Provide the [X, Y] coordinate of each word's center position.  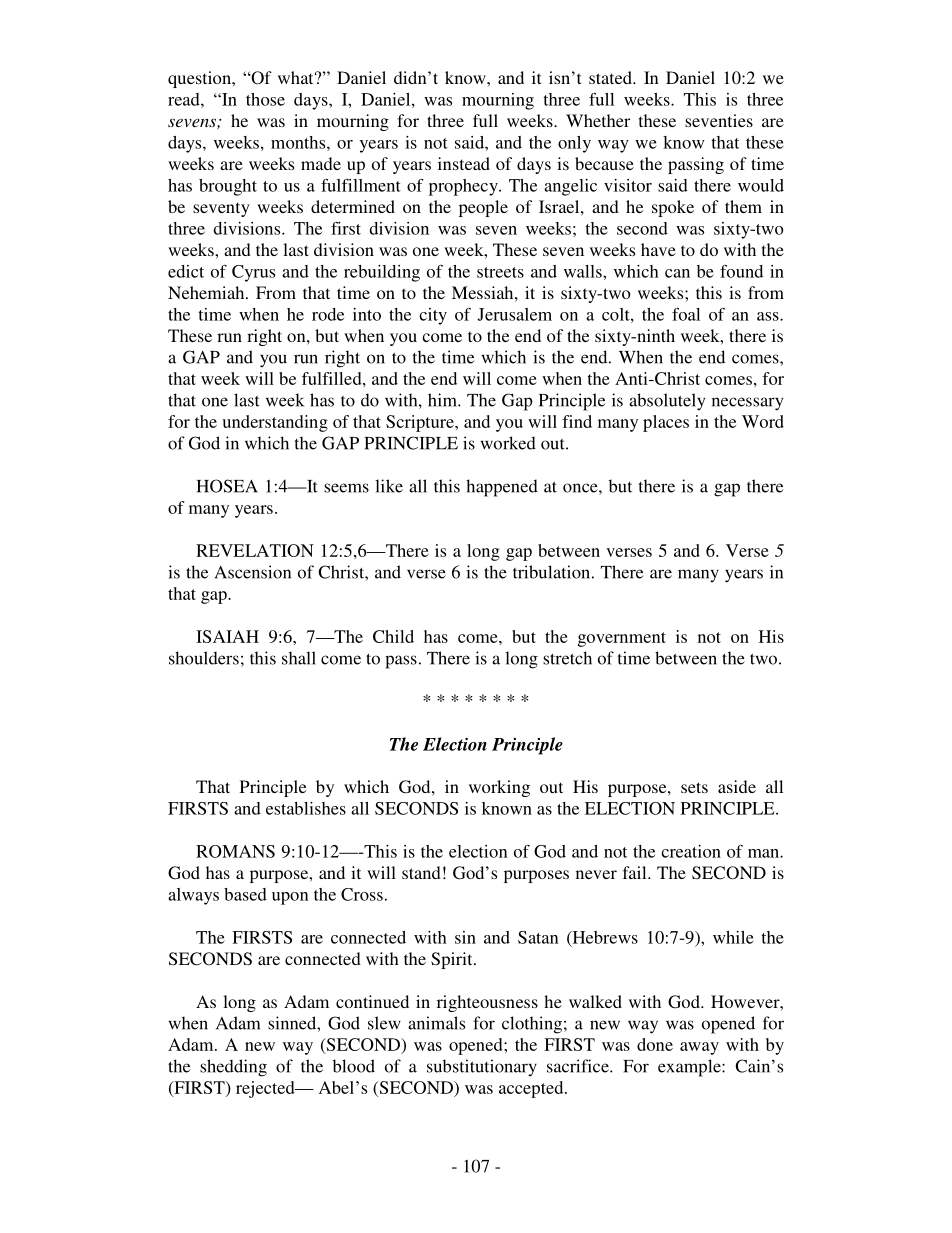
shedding [233, 1068]
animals [436, 1023]
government [622, 639]
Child [393, 636]
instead [464, 163]
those [265, 99]
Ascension [253, 572]
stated [611, 77]
